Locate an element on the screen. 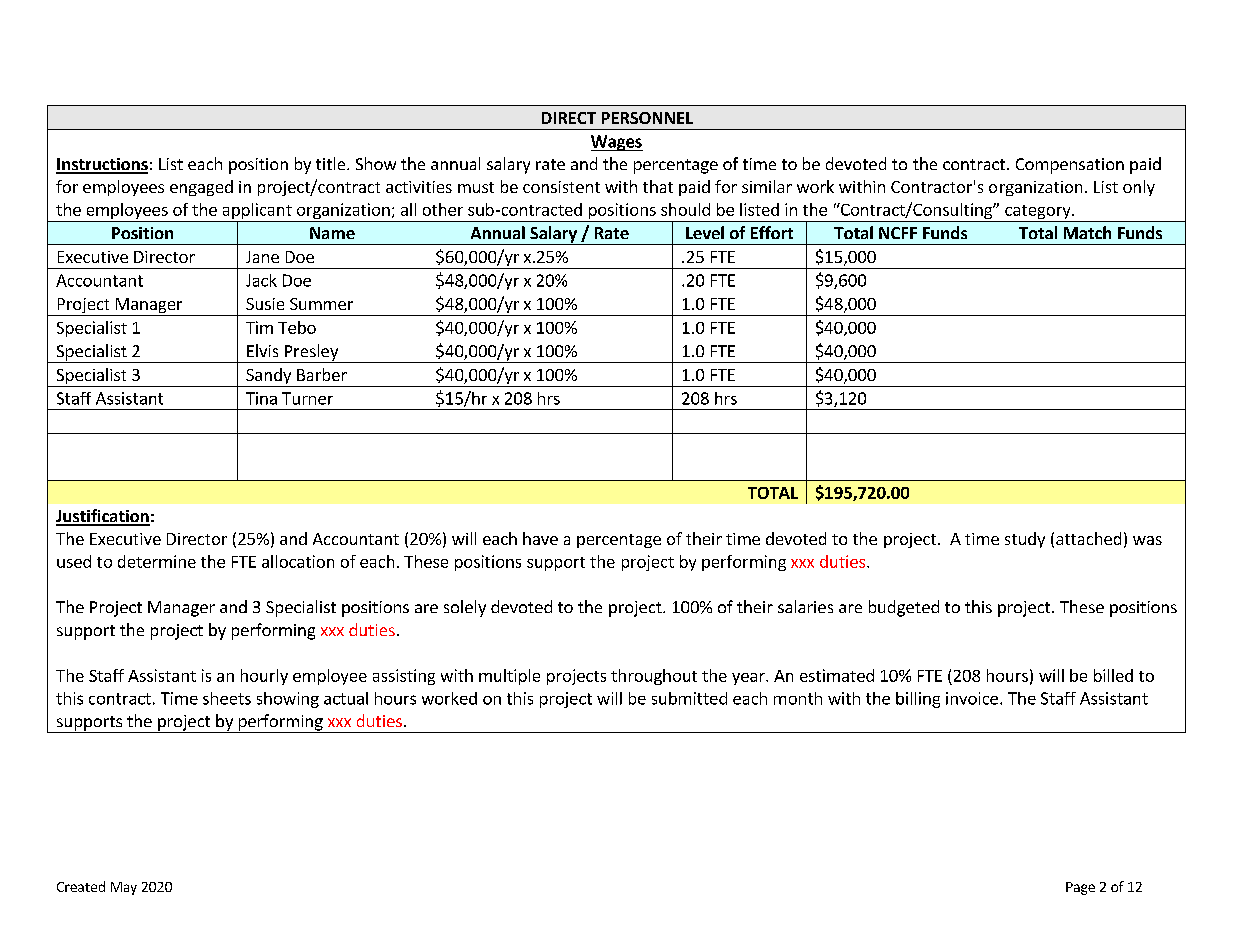 The height and width of the screenshot is (952, 1233). Tina is located at coordinates (261, 398).
